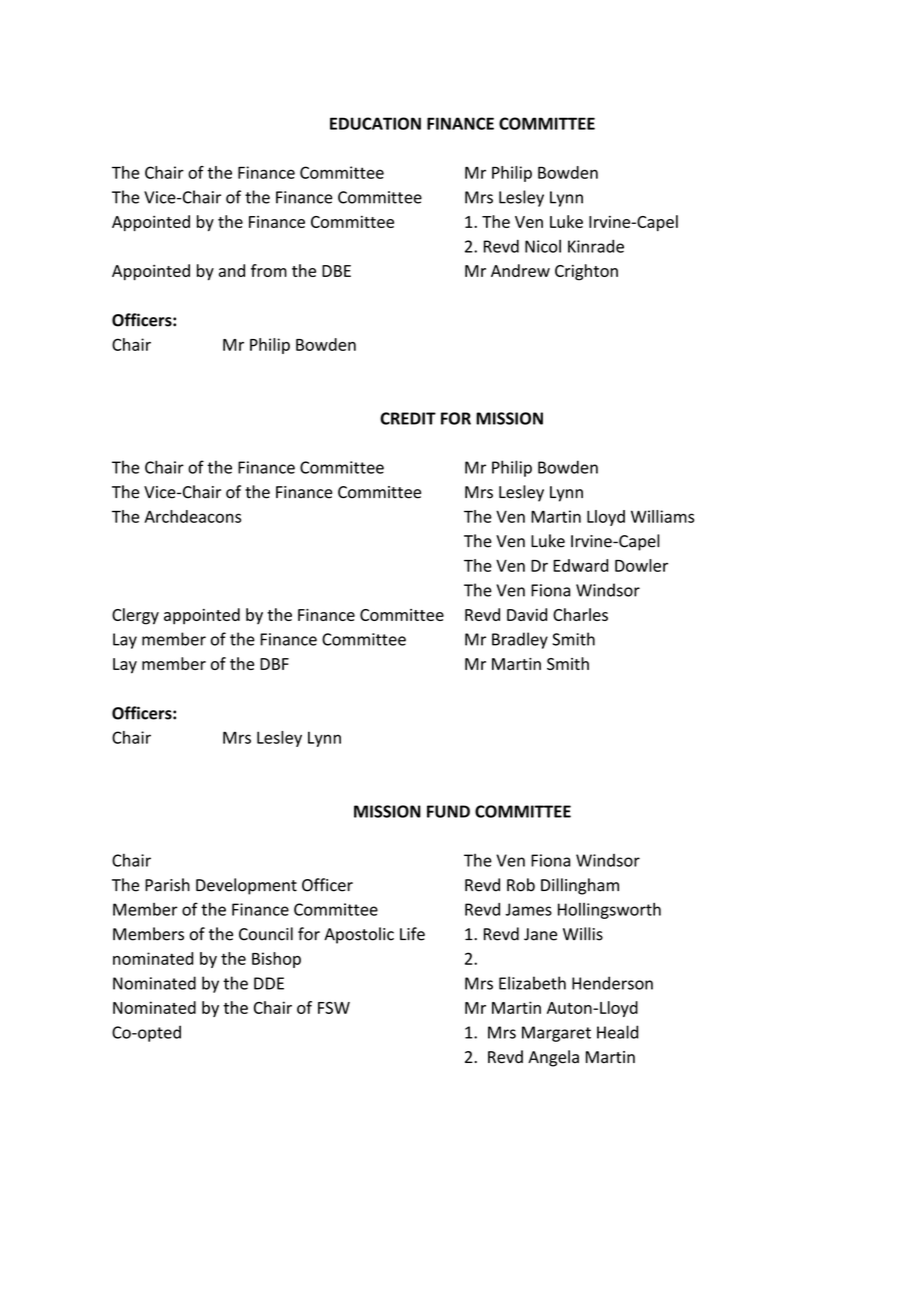 The width and height of the image is (924, 1308). What do you see at coordinates (167, 885) in the image?
I see `Parish` at bounding box center [167, 885].
